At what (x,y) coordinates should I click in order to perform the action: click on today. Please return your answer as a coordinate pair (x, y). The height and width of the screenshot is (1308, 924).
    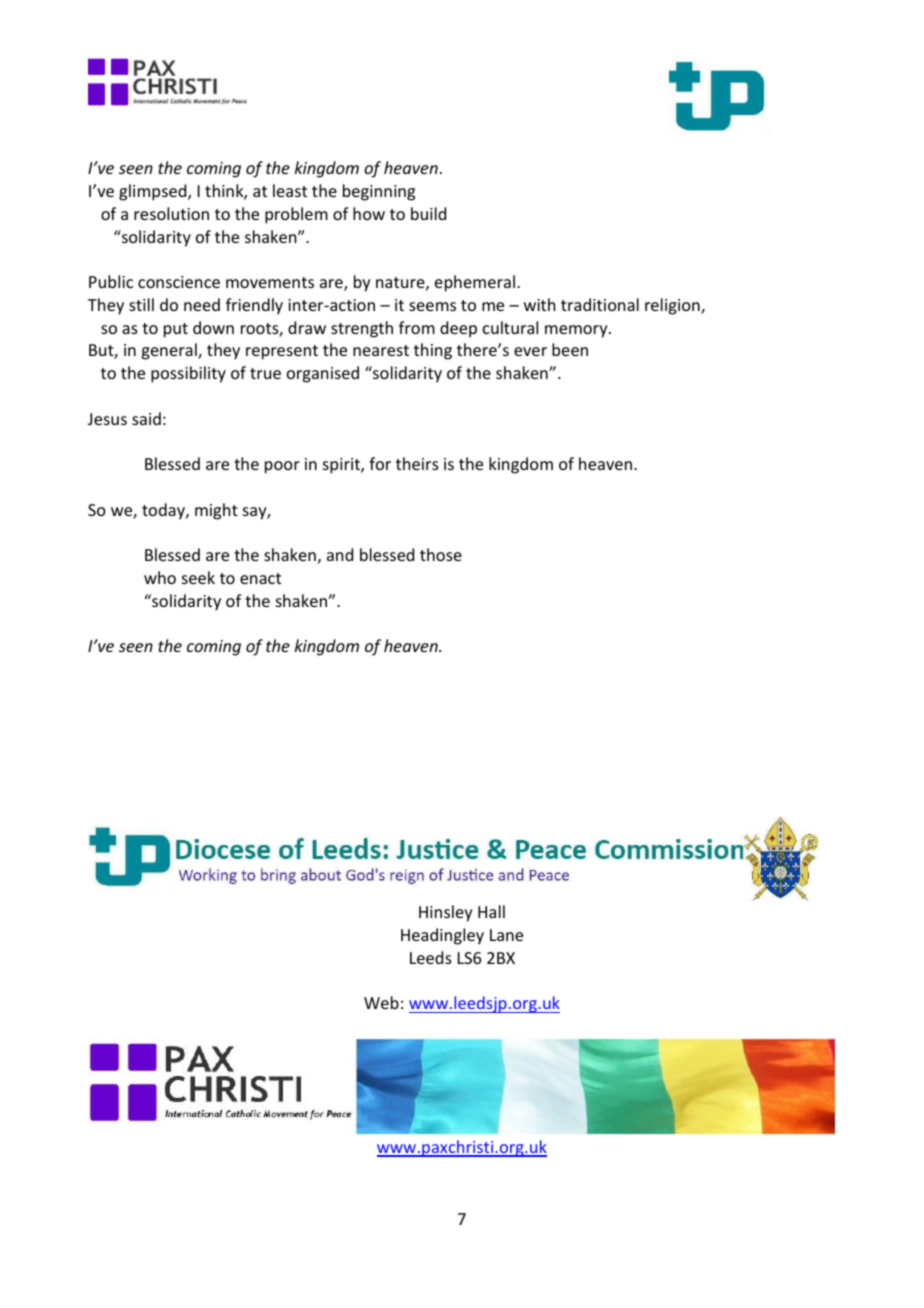
    Looking at the image, I should click on (164, 511).
